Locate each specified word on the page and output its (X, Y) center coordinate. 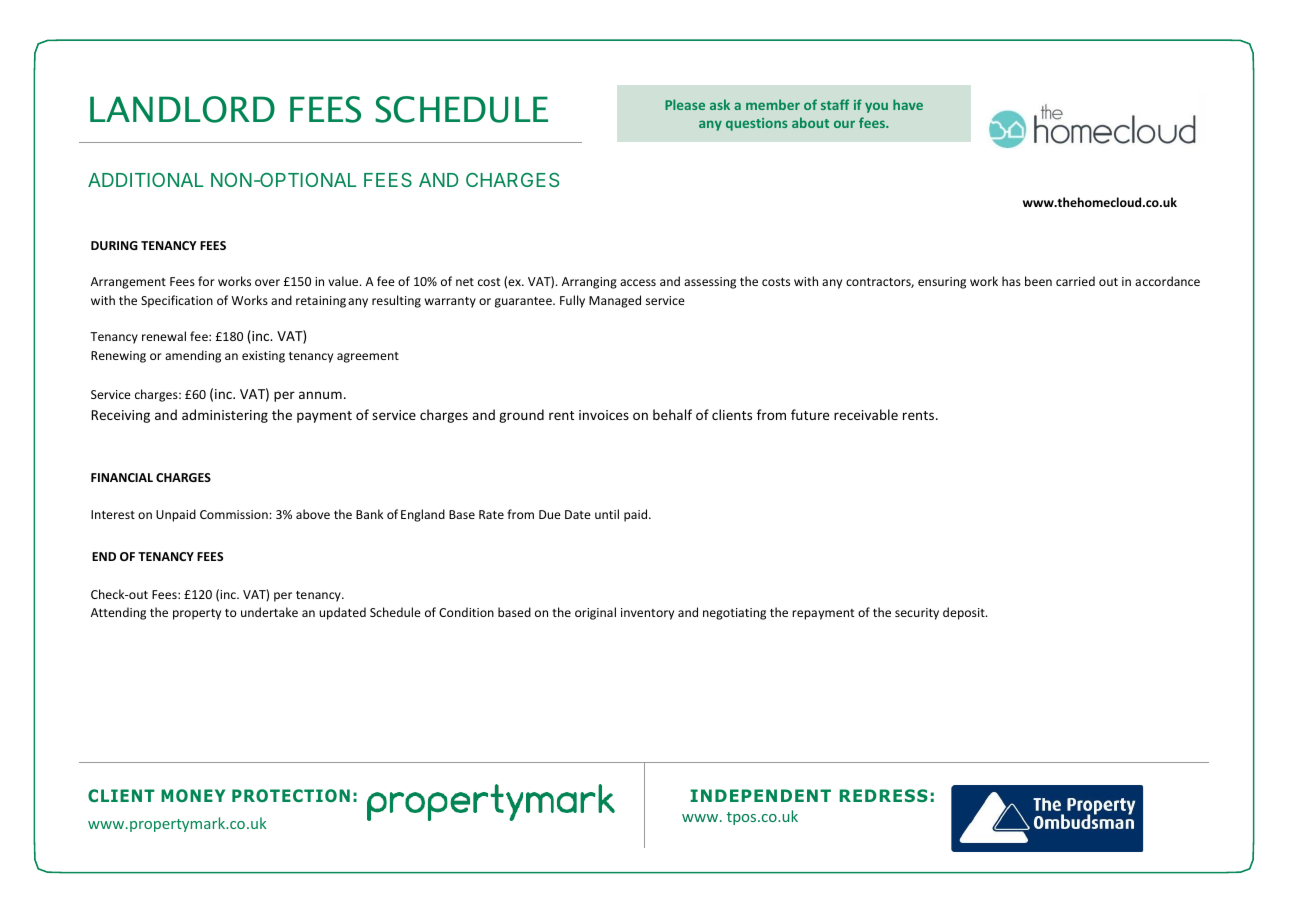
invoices (604, 415)
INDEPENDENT (760, 795)
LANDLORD (182, 109)
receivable (866, 414)
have (908, 104)
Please (685, 104)
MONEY (193, 795)
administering (225, 416)
